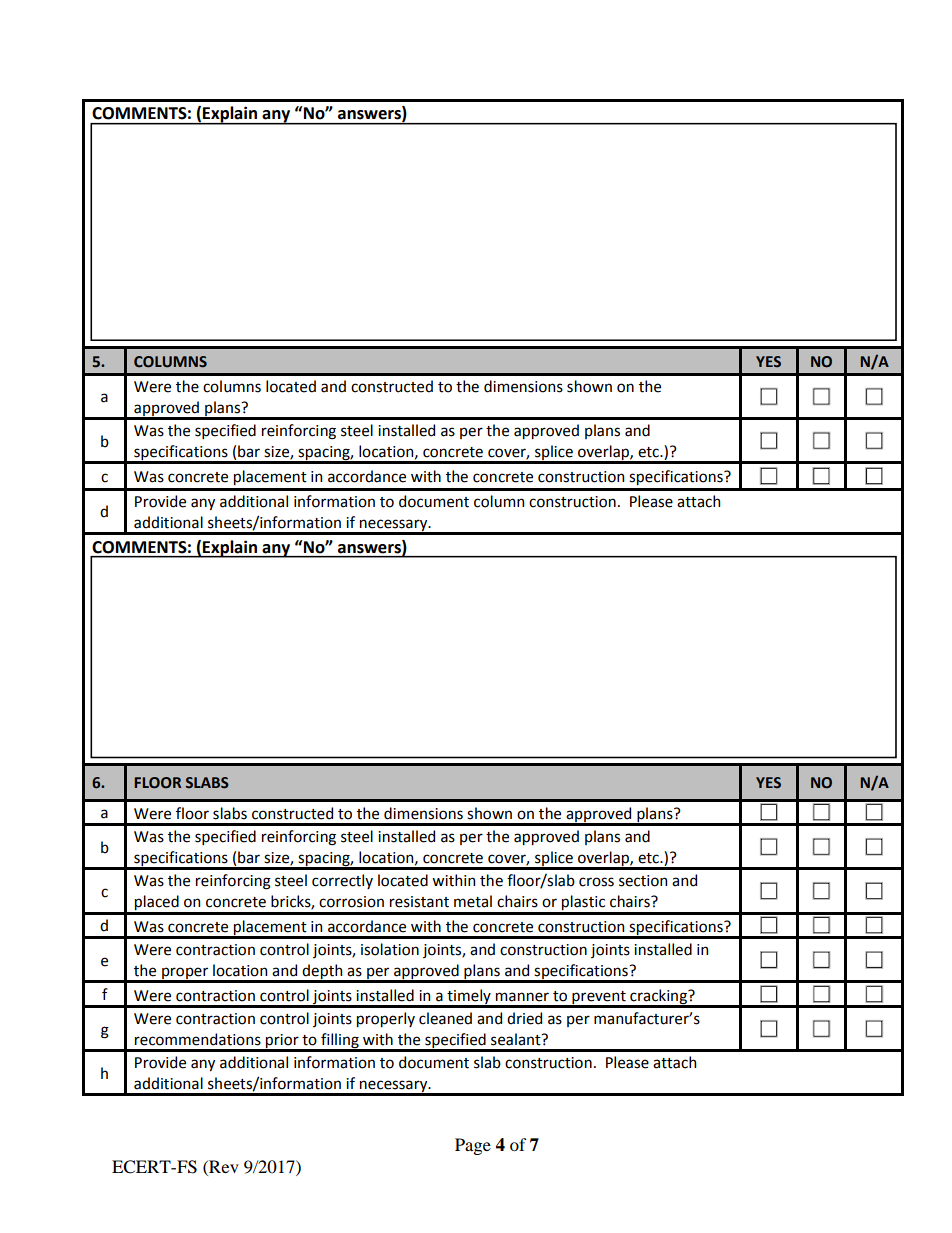 This image has height=1233, width=952. I want to click on correctly, so click(342, 881).
